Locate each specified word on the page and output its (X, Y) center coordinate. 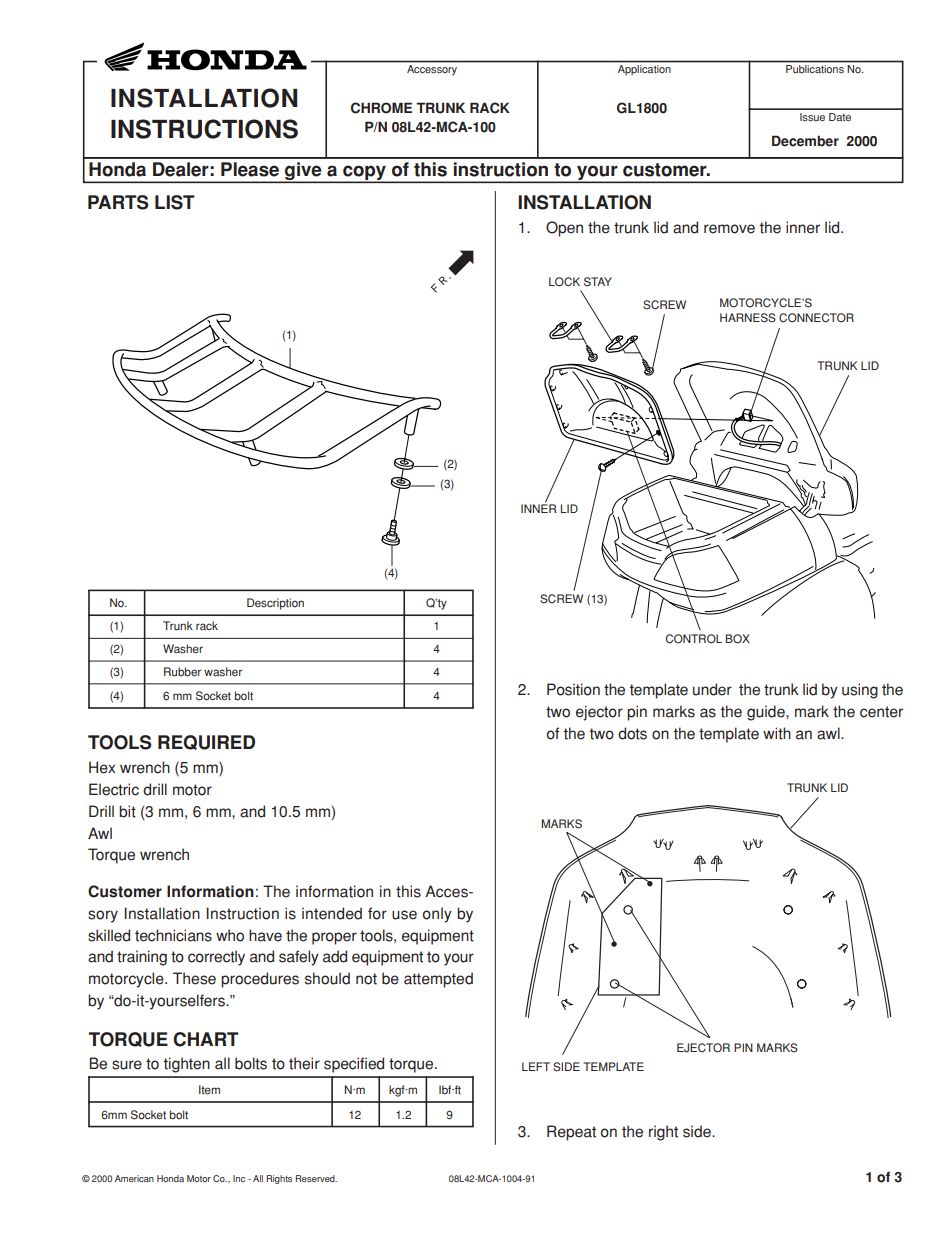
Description (275, 604)
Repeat (571, 1133)
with (777, 733)
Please (250, 169)
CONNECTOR (816, 318)
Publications (815, 69)
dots (632, 733)
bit (127, 811)
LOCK (564, 282)
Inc (239, 1178)
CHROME (381, 108)
